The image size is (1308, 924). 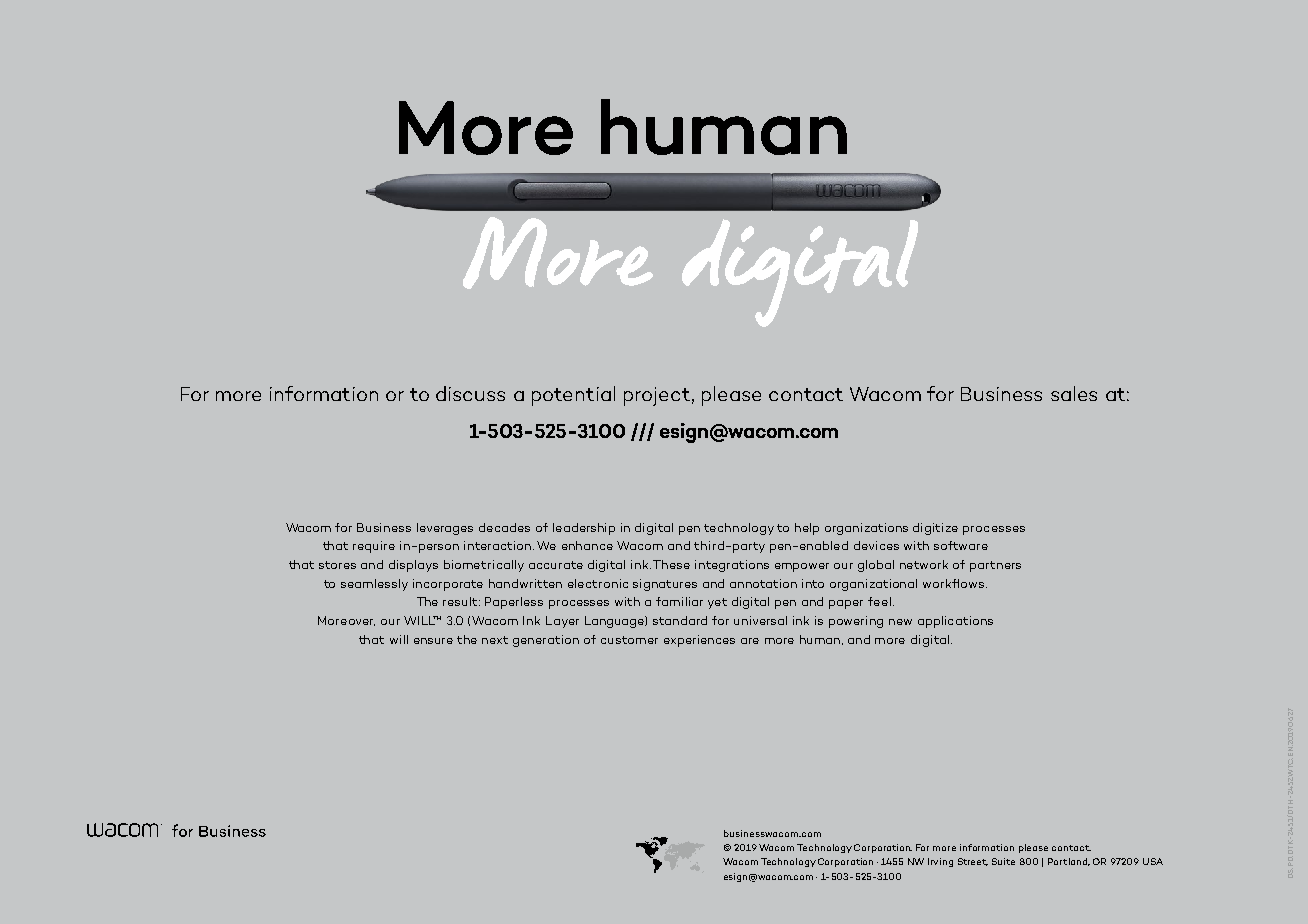 What do you see at coordinates (433, 641) in the screenshot?
I see `ensure` at bounding box center [433, 641].
